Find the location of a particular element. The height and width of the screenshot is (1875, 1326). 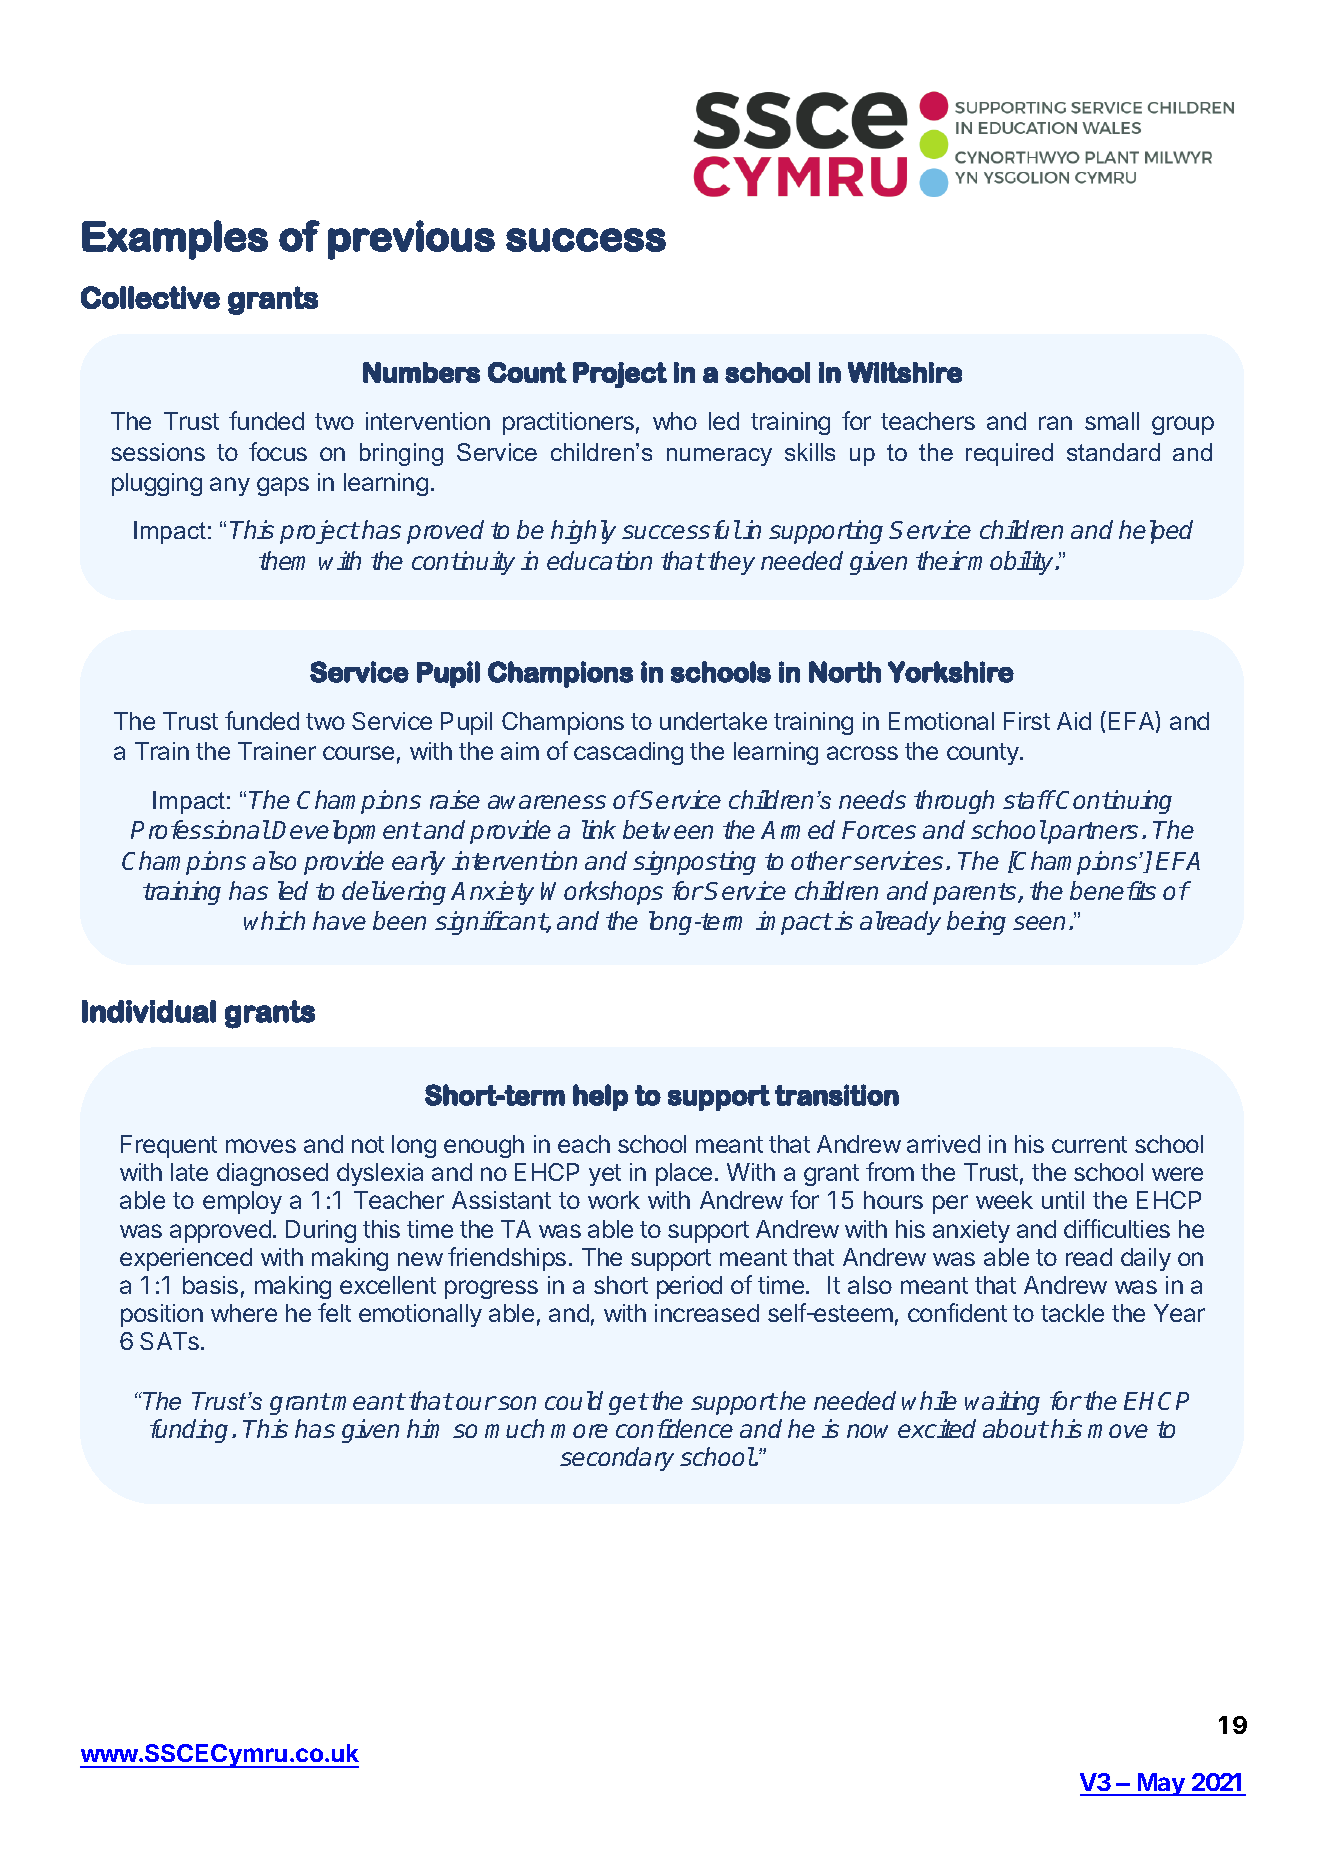

May is located at coordinates (1161, 1784).
